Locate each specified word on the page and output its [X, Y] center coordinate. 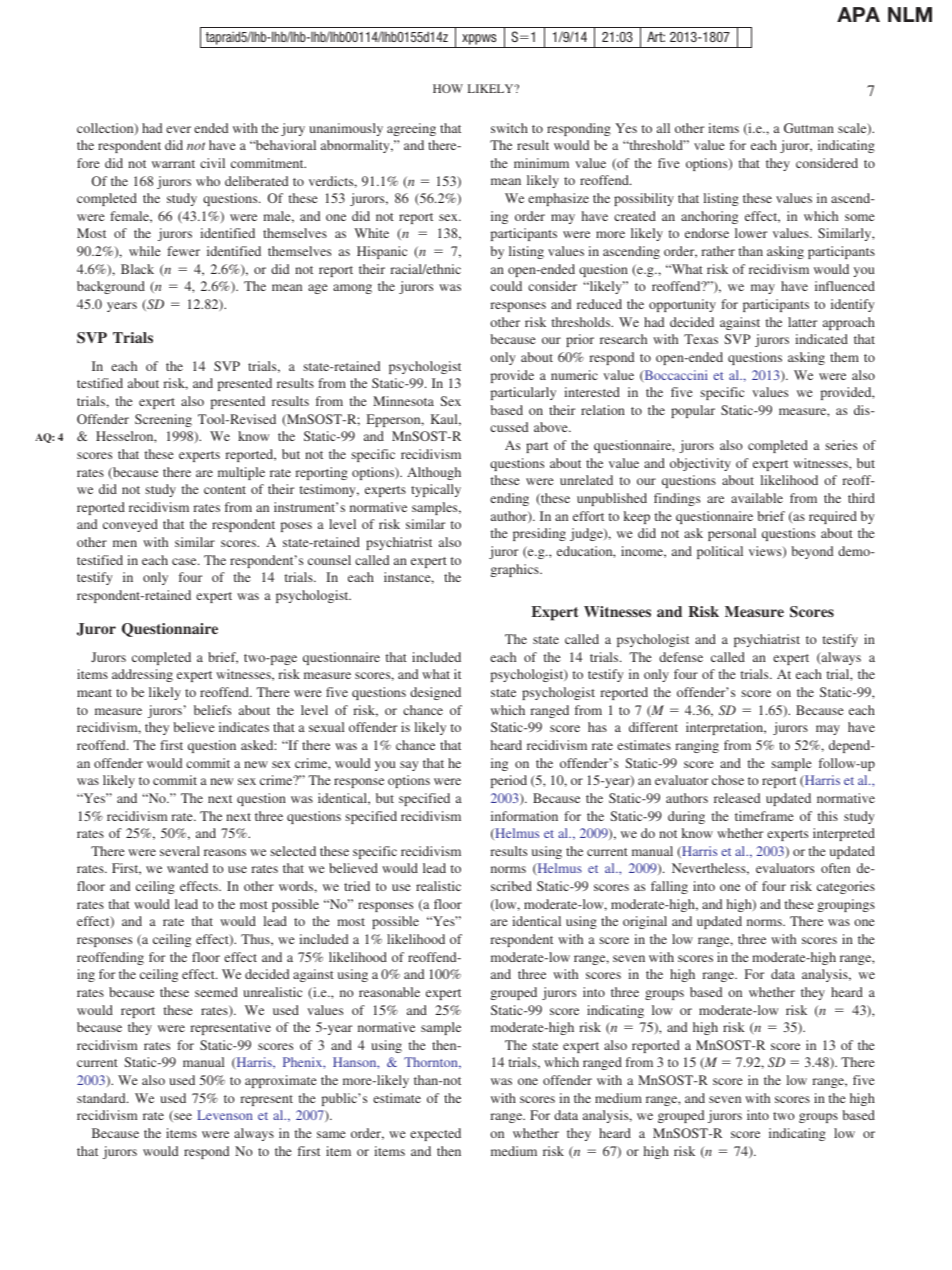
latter [802, 322]
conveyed [130, 525]
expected [435, 1134]
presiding [539, 534]
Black [137, 269]
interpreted [844, 834]
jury [293, 129]
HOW [448, 88]
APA [858, 14]
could [506, 286]
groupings [846, 905]
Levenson [224, 1115]
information [524, 816]
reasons [225, 852]
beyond [812, 552]
